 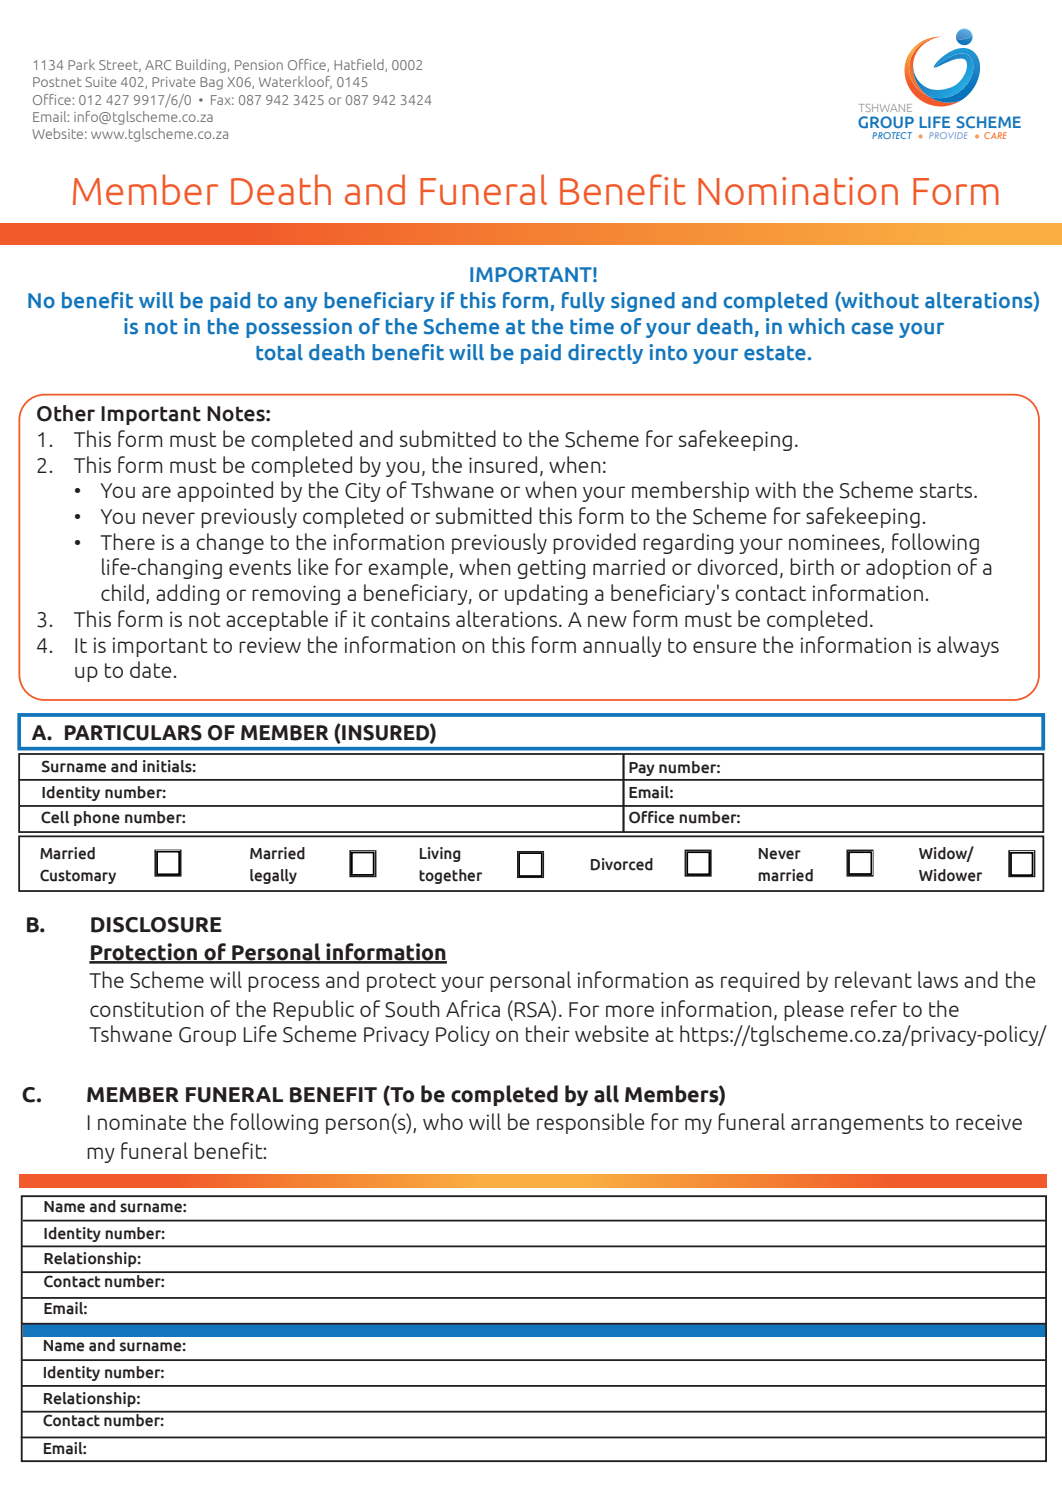 What do you see at coordinates (174, 82) in the document?
I see `Private` at bounding box center [174, 82].
